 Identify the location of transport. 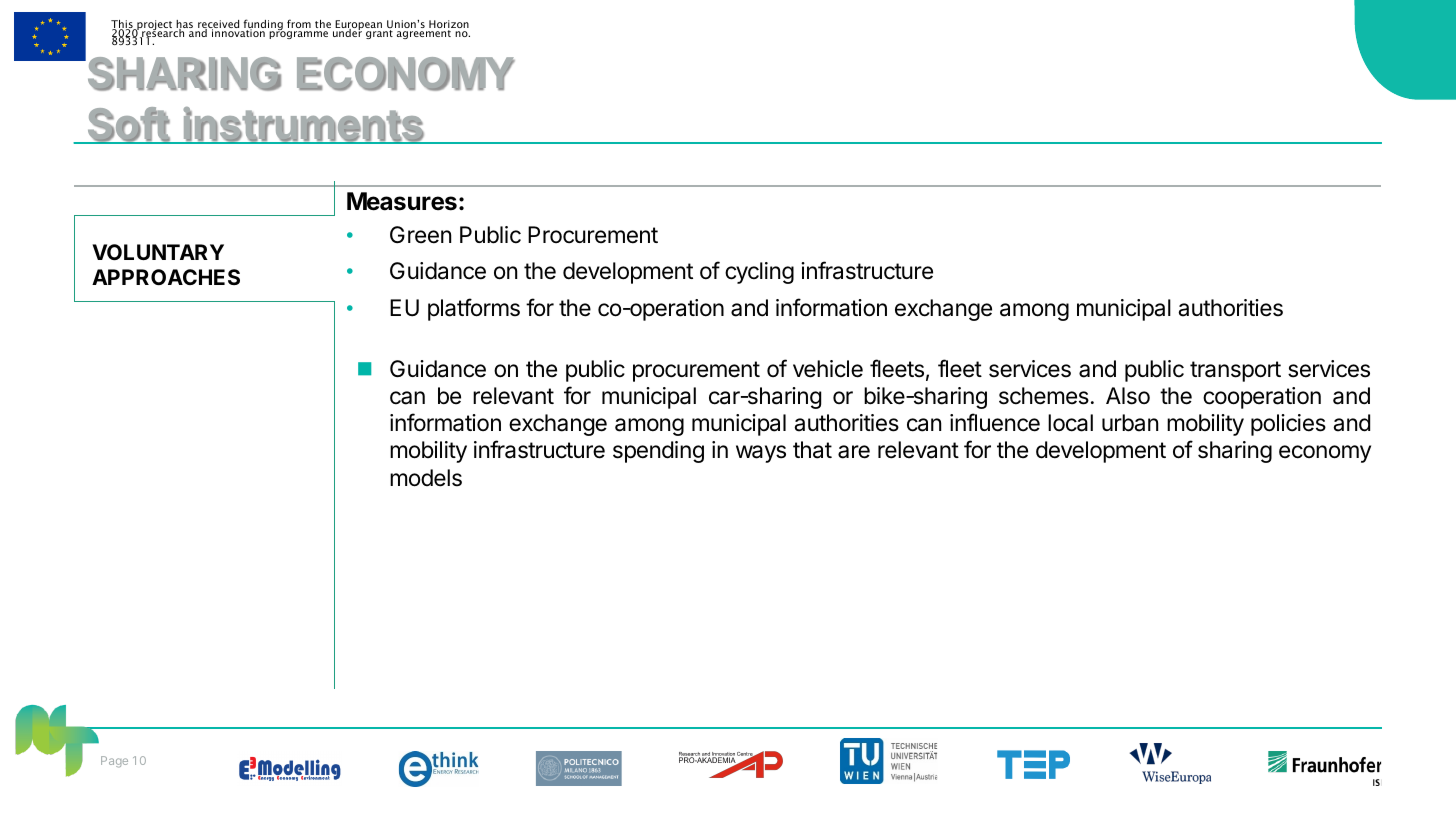
(1235, 371).
